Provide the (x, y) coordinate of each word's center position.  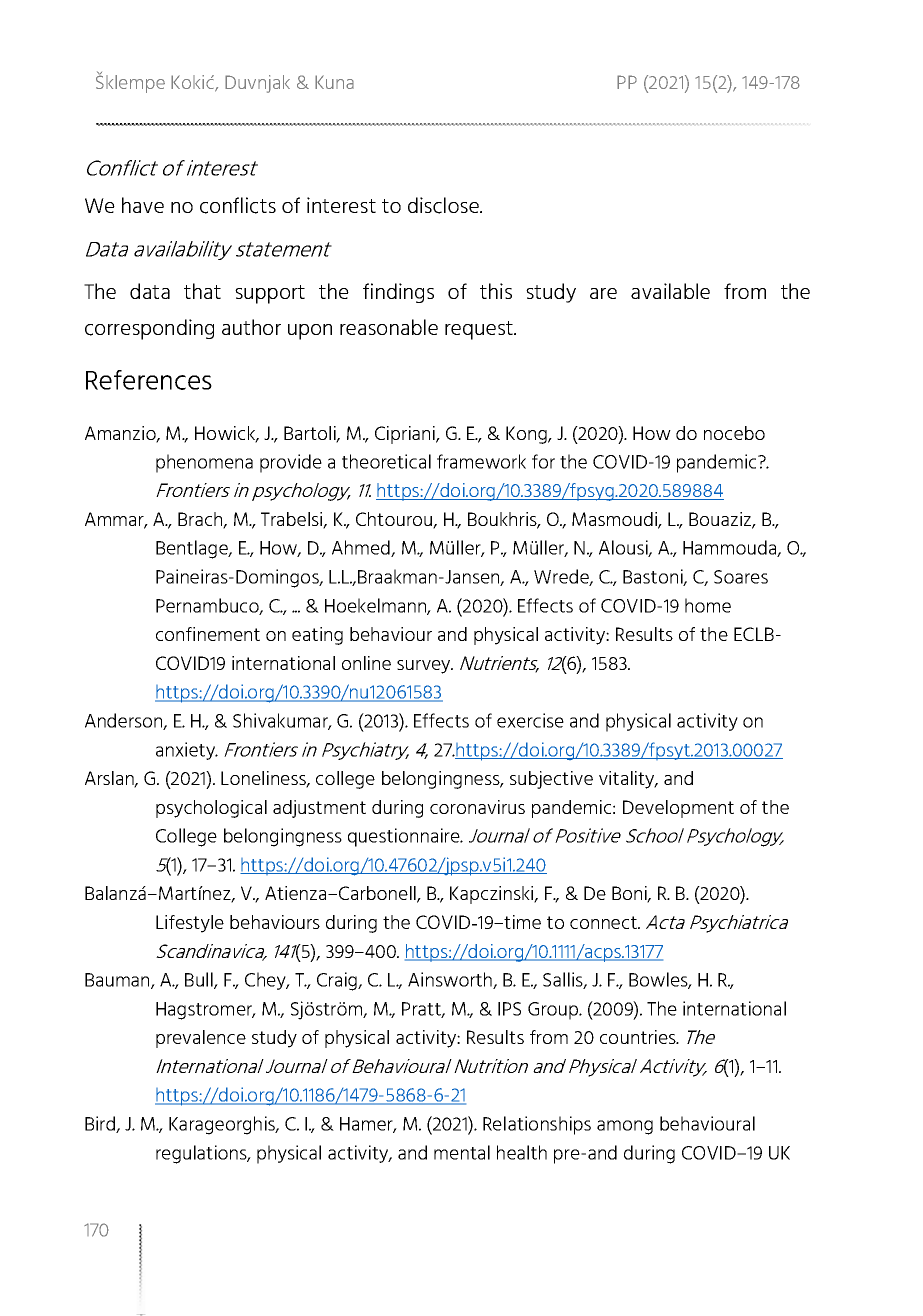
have (143, 205)
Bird (101, 1124)
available (670, 291)
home (708, 605)
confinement (208, 634)
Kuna (334, 82)
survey (425, 667)
